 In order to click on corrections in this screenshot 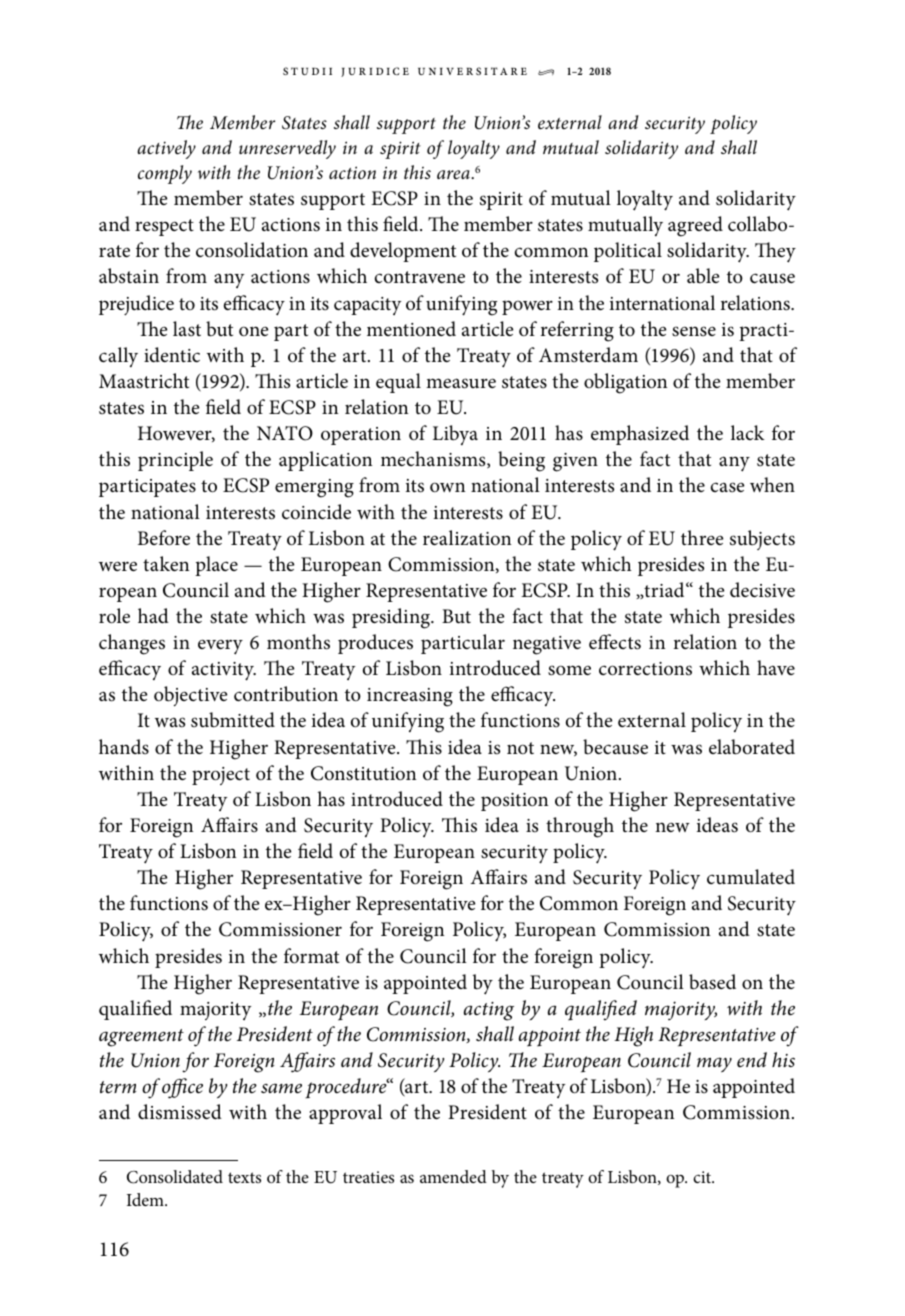, I will do `click(645, 669)`.
